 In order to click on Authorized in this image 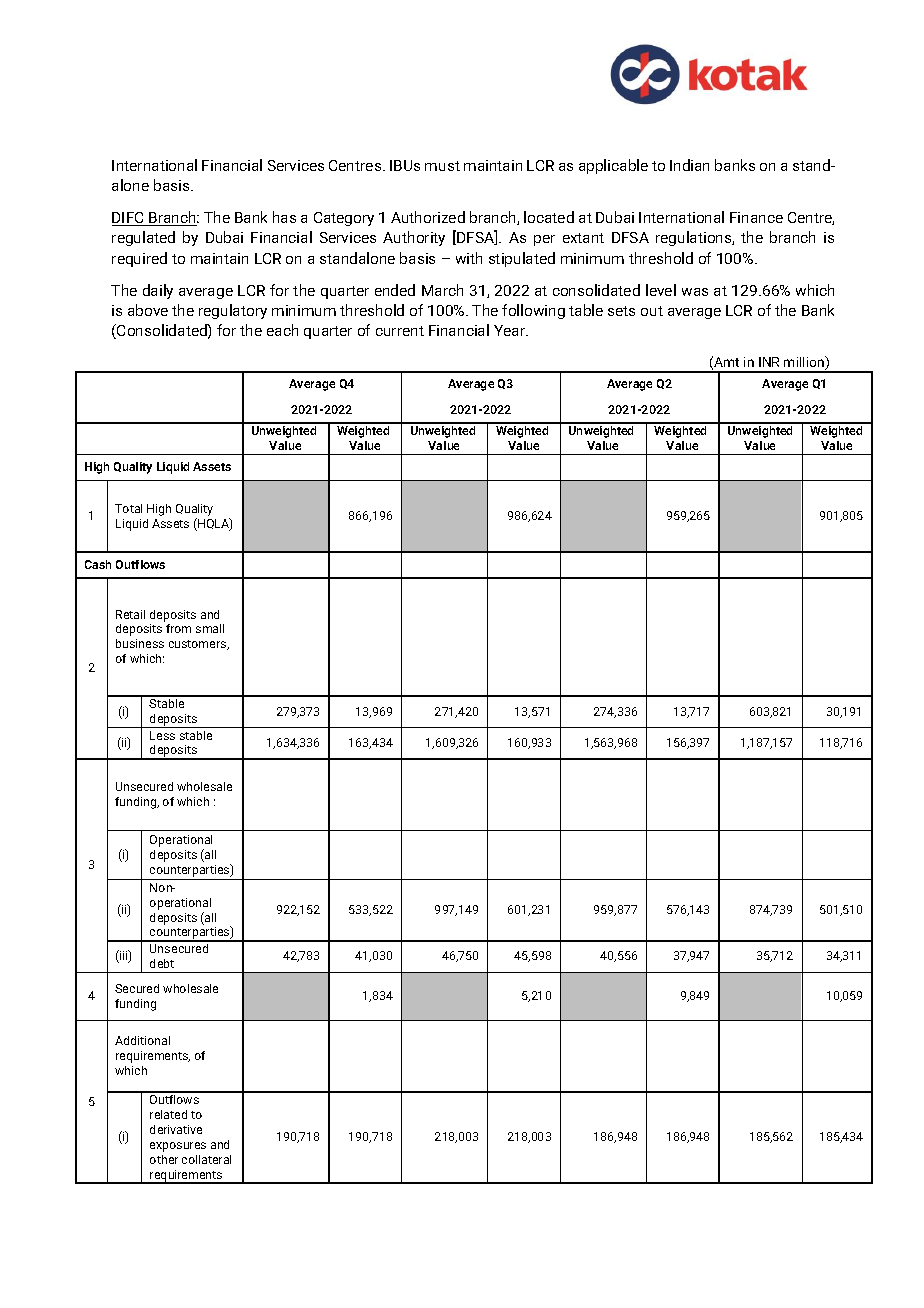, I will do `click(428, 217)`.
